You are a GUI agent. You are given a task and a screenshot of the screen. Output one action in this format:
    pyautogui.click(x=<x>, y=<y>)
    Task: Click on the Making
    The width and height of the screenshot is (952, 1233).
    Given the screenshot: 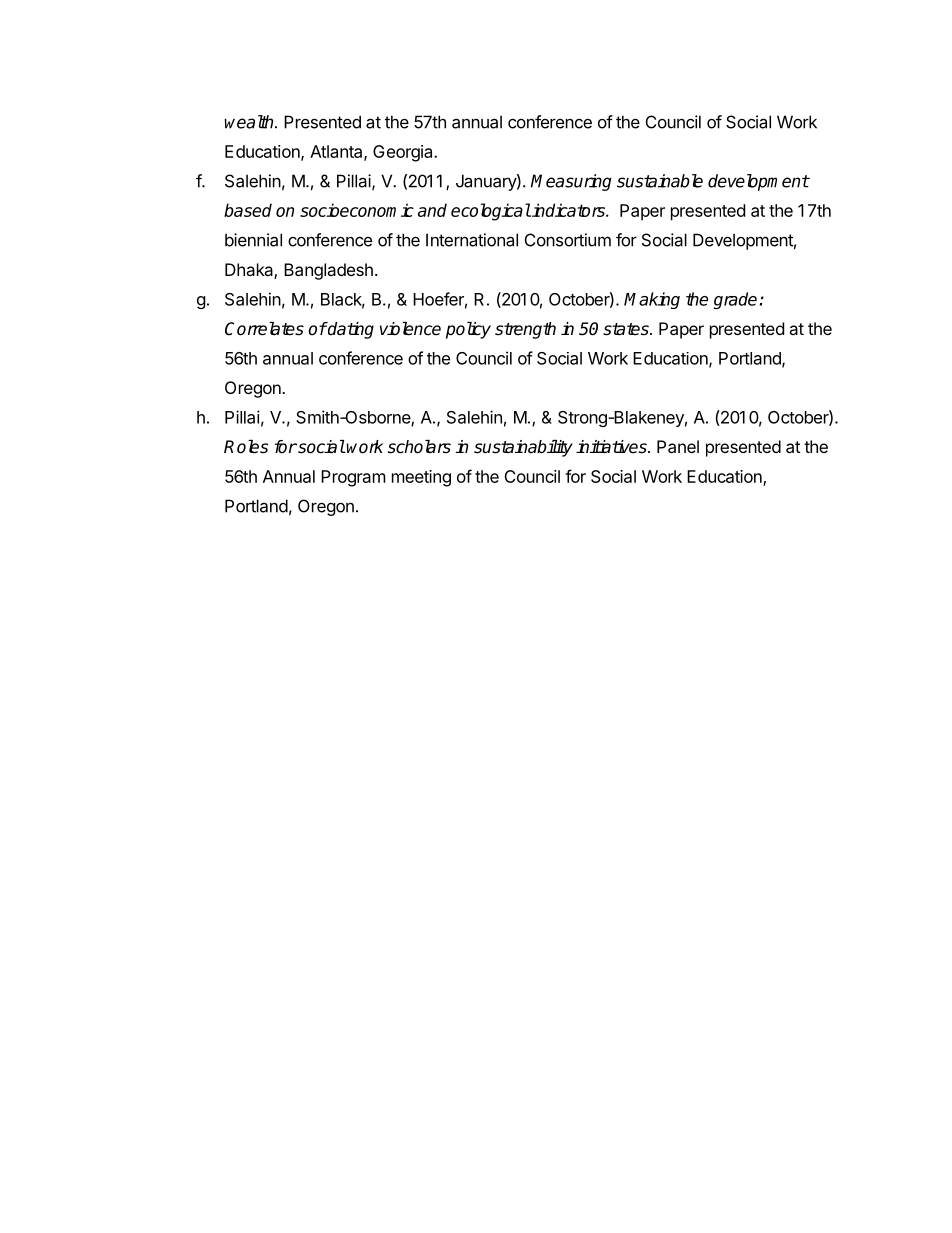 What is the action you would take?
    pyautogui.click(x=652, y=300)
